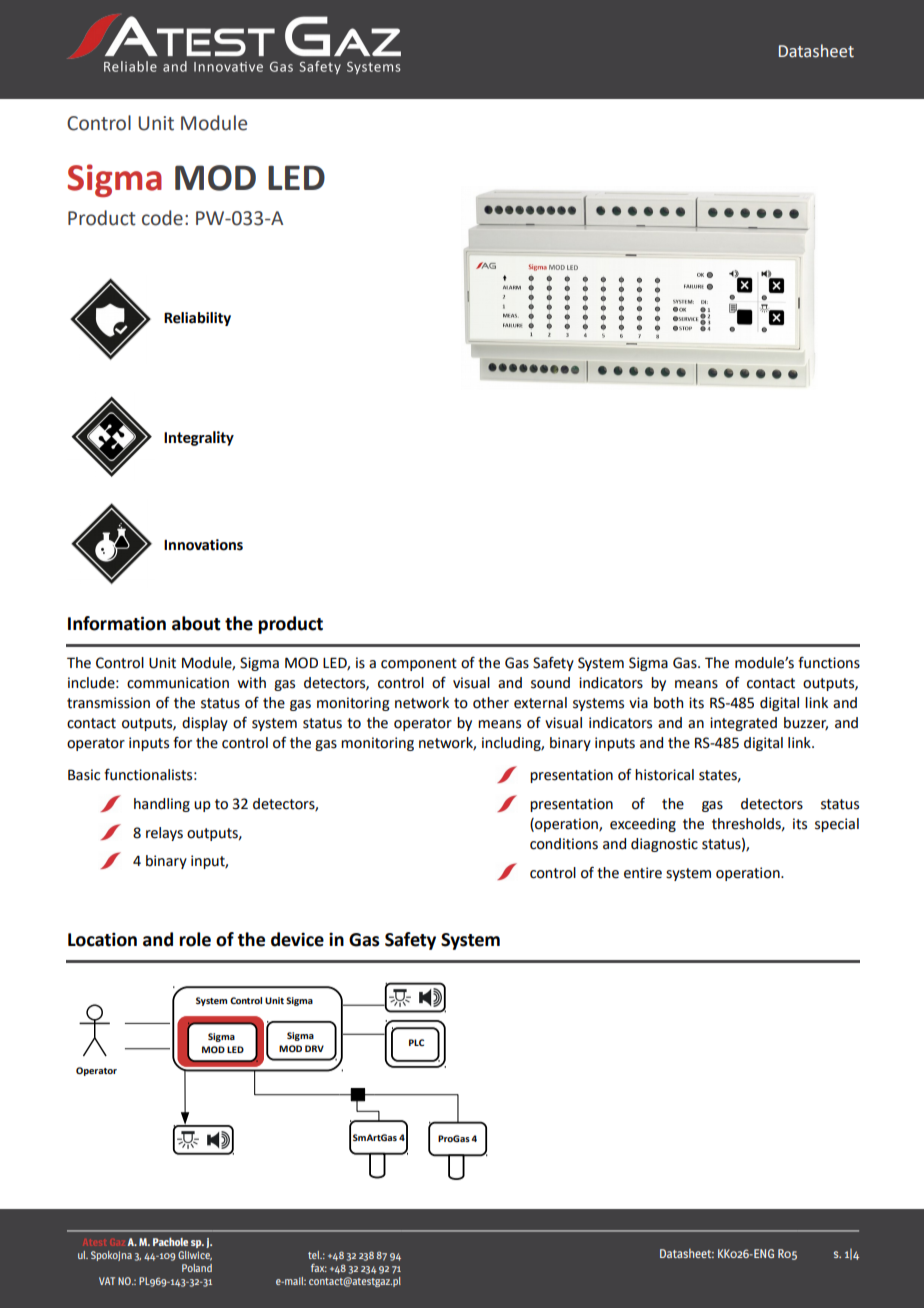 Image resolution: width=924 pixels, height=1308 pixels. I want to click on other, so click(491, 703).
